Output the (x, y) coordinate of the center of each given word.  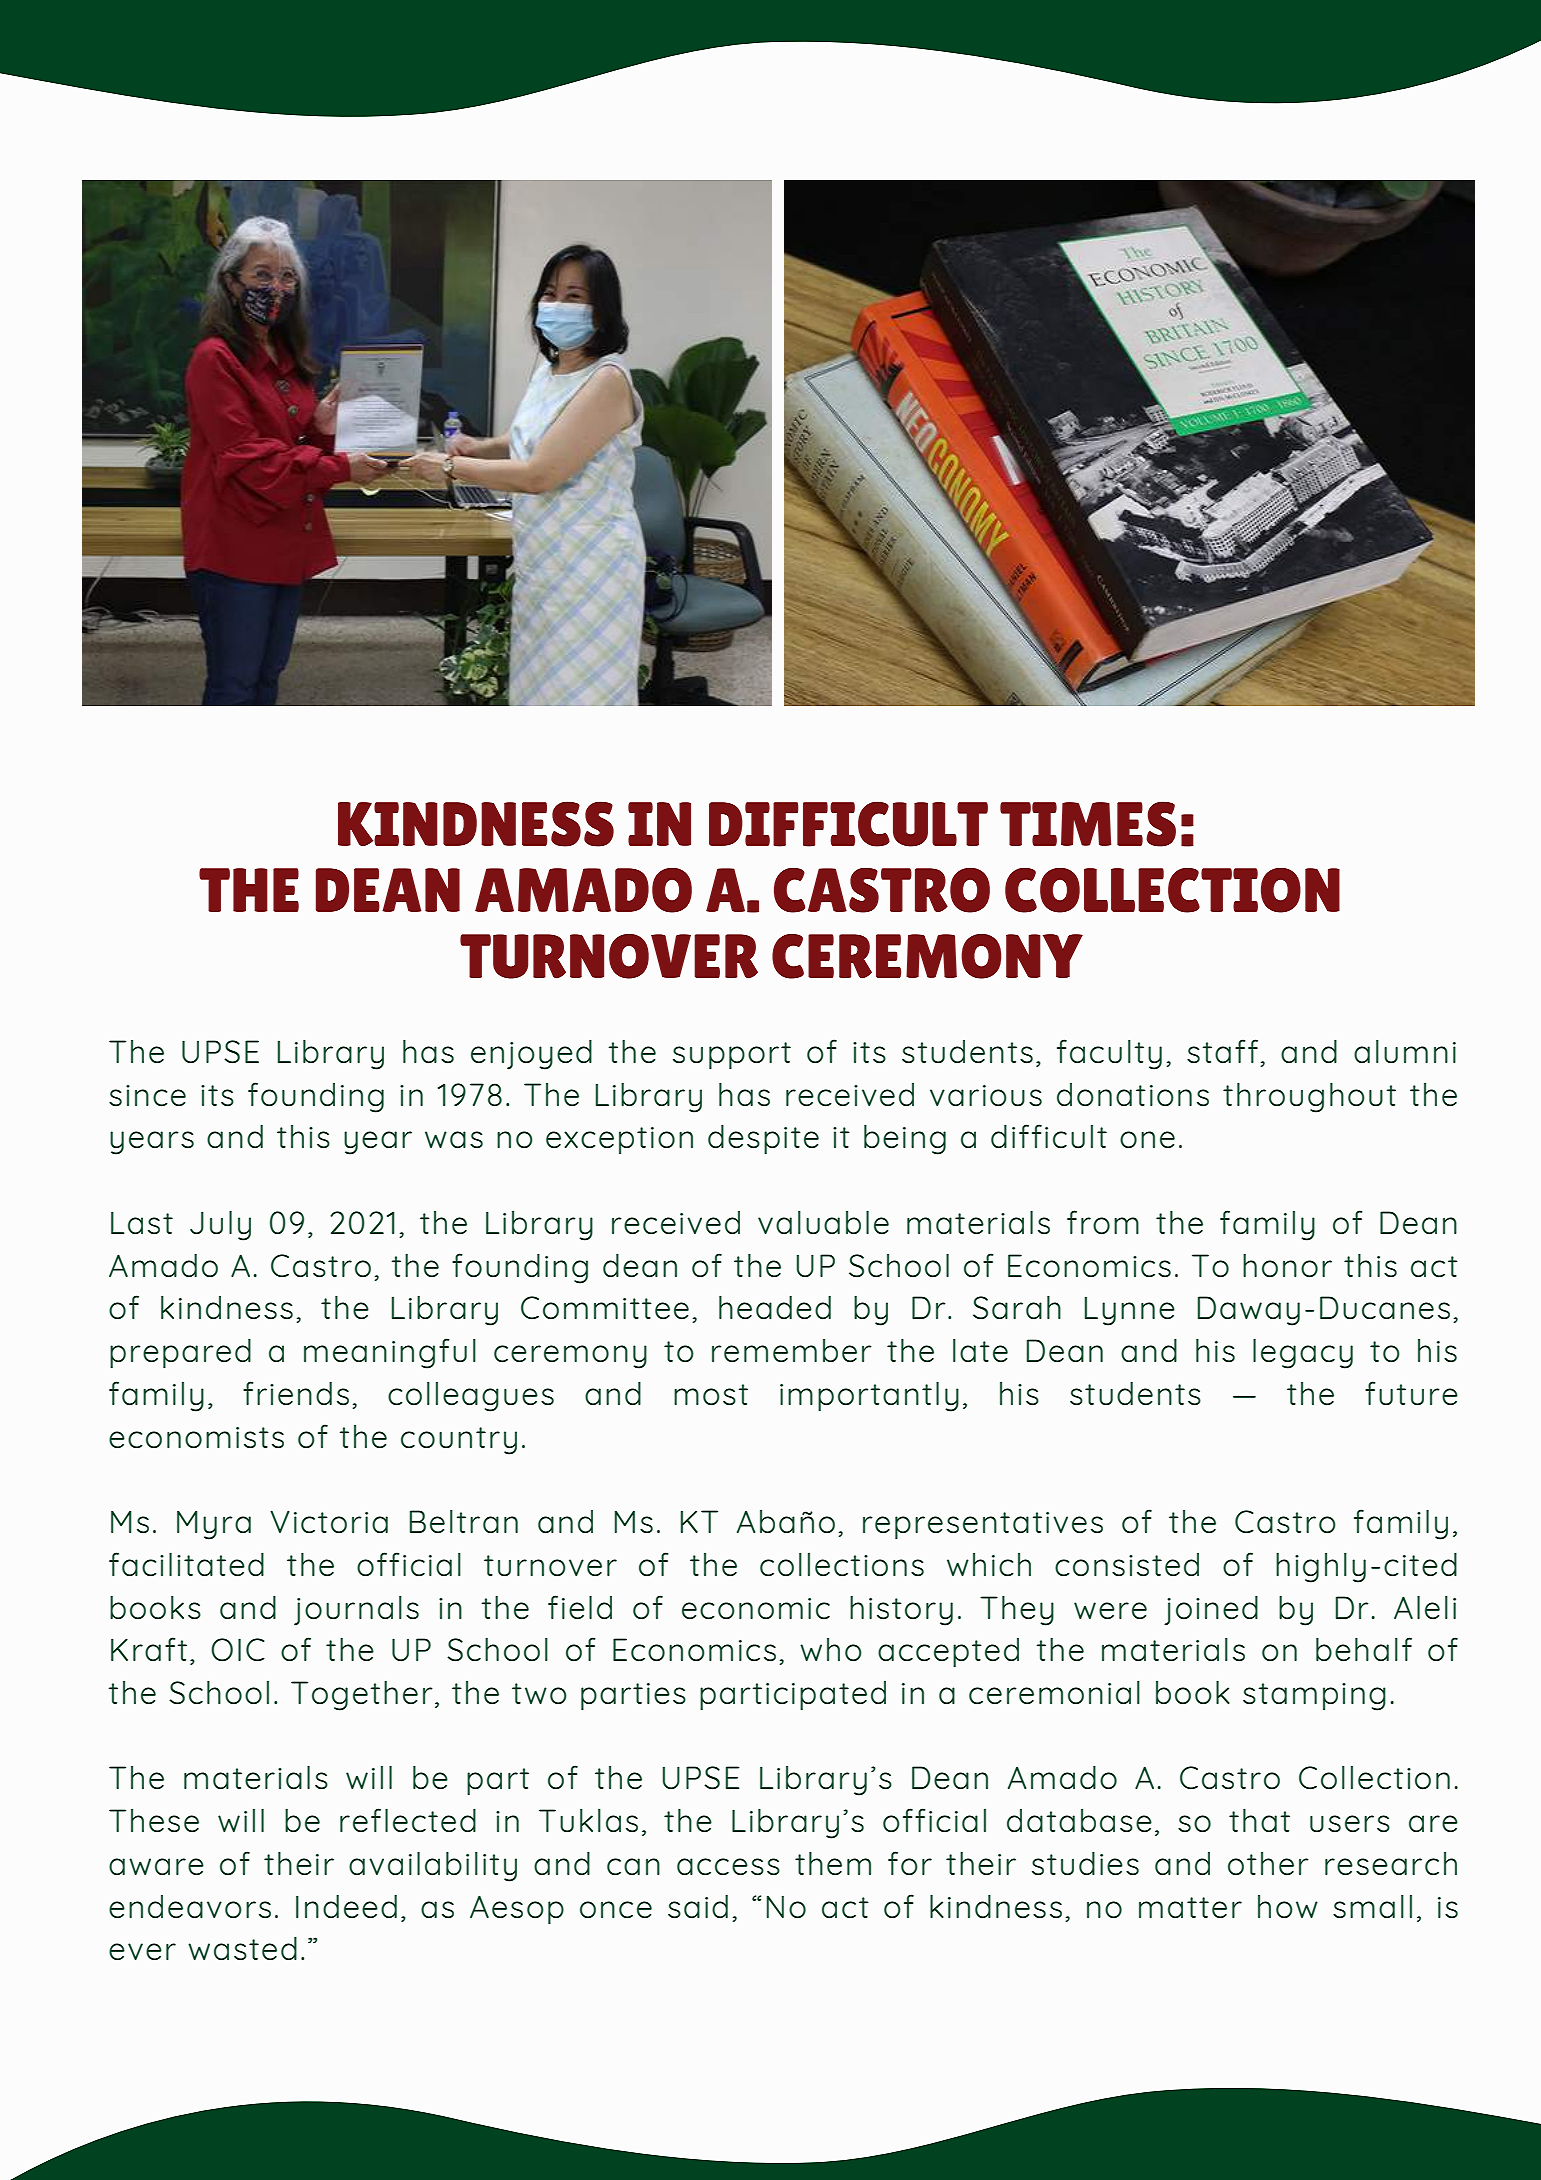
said (698, 1906)
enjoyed (531, 1054)
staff (1222, 1051)
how (1288, 1907)
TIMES (1088, 824)
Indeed (346, 1906)
